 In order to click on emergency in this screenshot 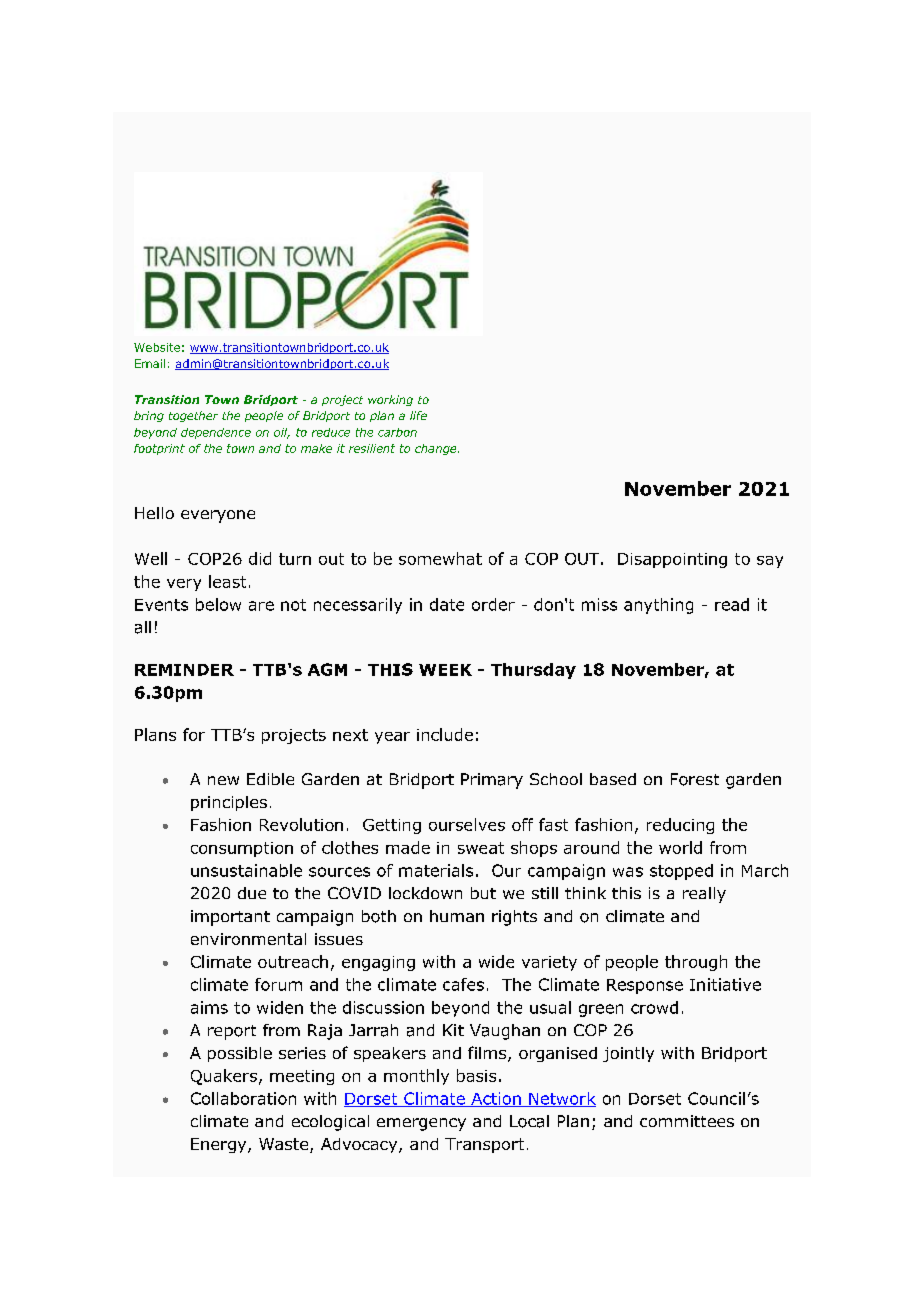, I will do `click(421, 1124)`.
